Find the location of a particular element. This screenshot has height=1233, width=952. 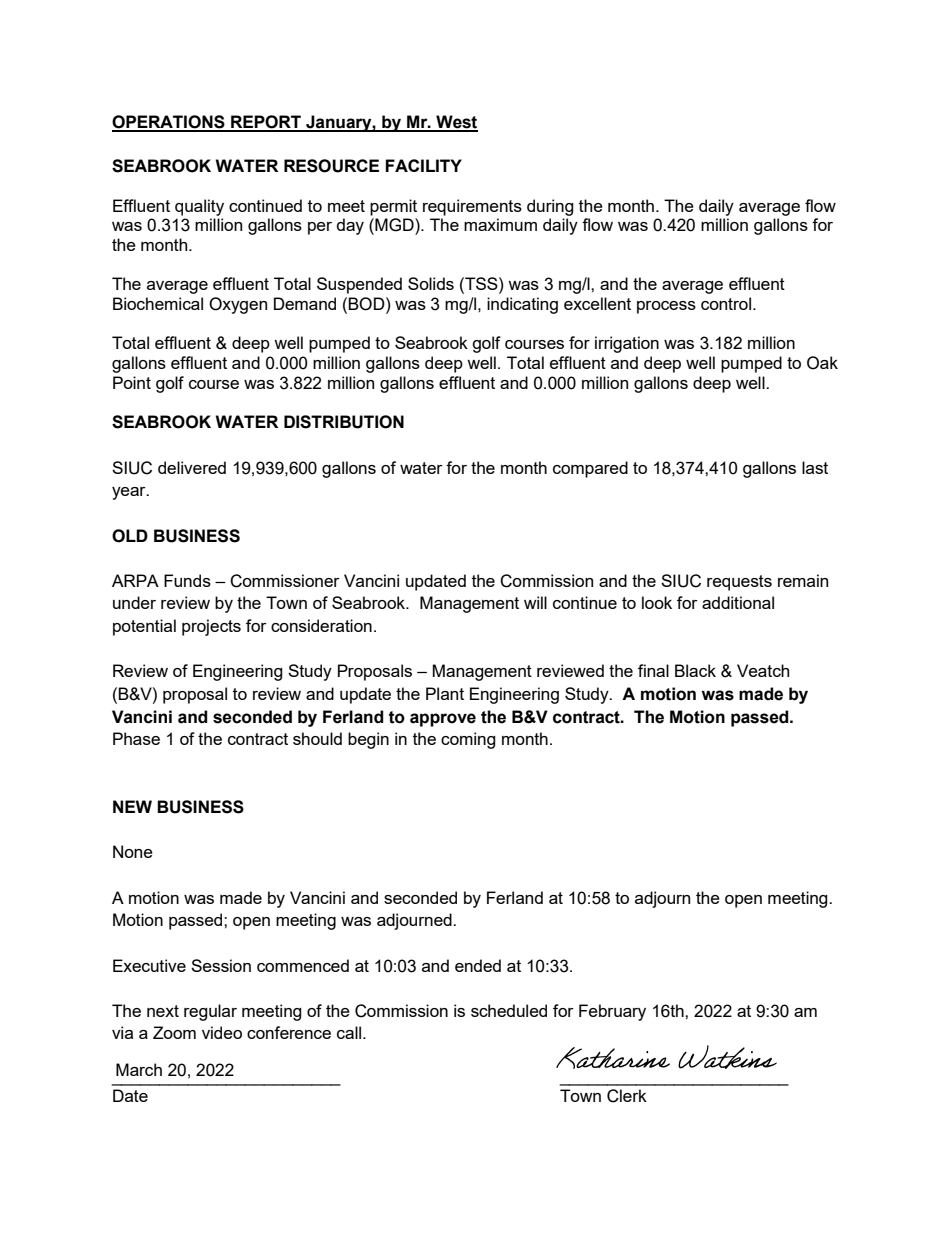

during is located at coordinates (550, 207).
